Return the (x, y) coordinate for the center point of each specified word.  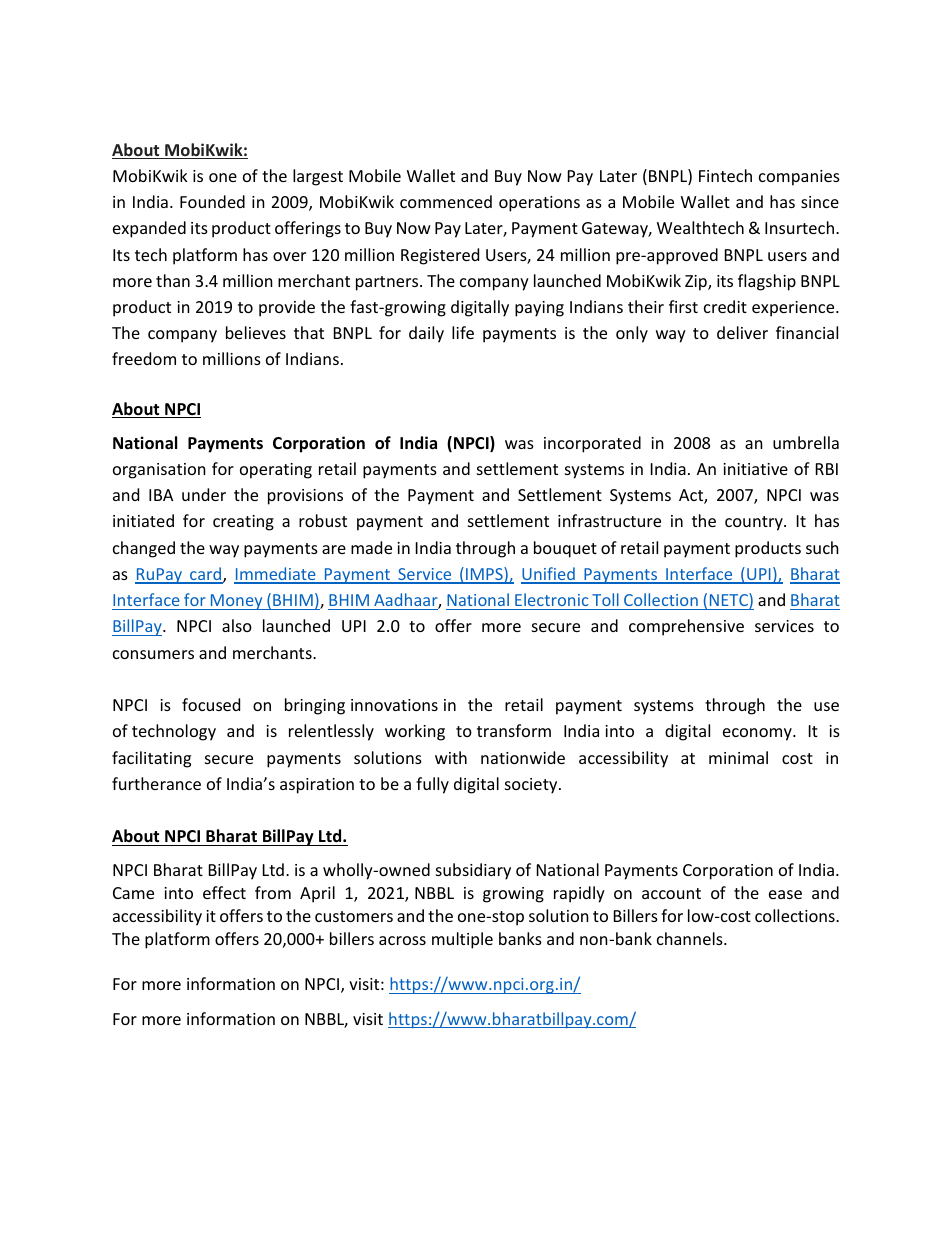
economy (758, 734)
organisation (159, 471)
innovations (394, 705)
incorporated (592, 444)
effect (224, 892)
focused (211, 704)
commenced (446, 201)
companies (799, 178)
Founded (212, 201)
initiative (755, 469)
